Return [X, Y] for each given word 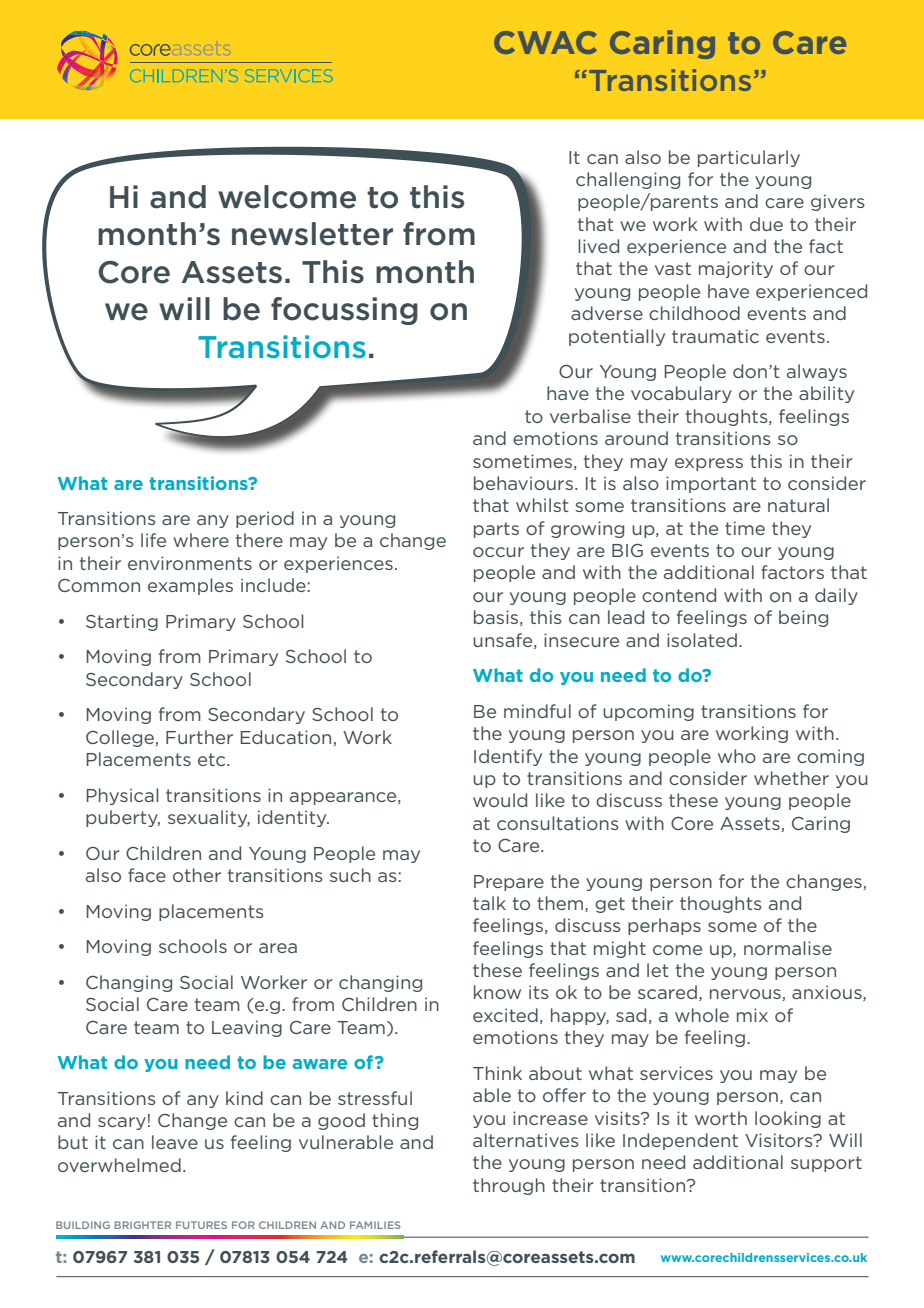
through [509, 1186]
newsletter [312, 234]
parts [496, 530]
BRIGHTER [143, 1225]
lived [598, 246]
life [153, 540]
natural [798, 505]
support [826, 1164]
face [147, 875]
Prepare [509, 883]
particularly [749, 158]
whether [791, 778]
